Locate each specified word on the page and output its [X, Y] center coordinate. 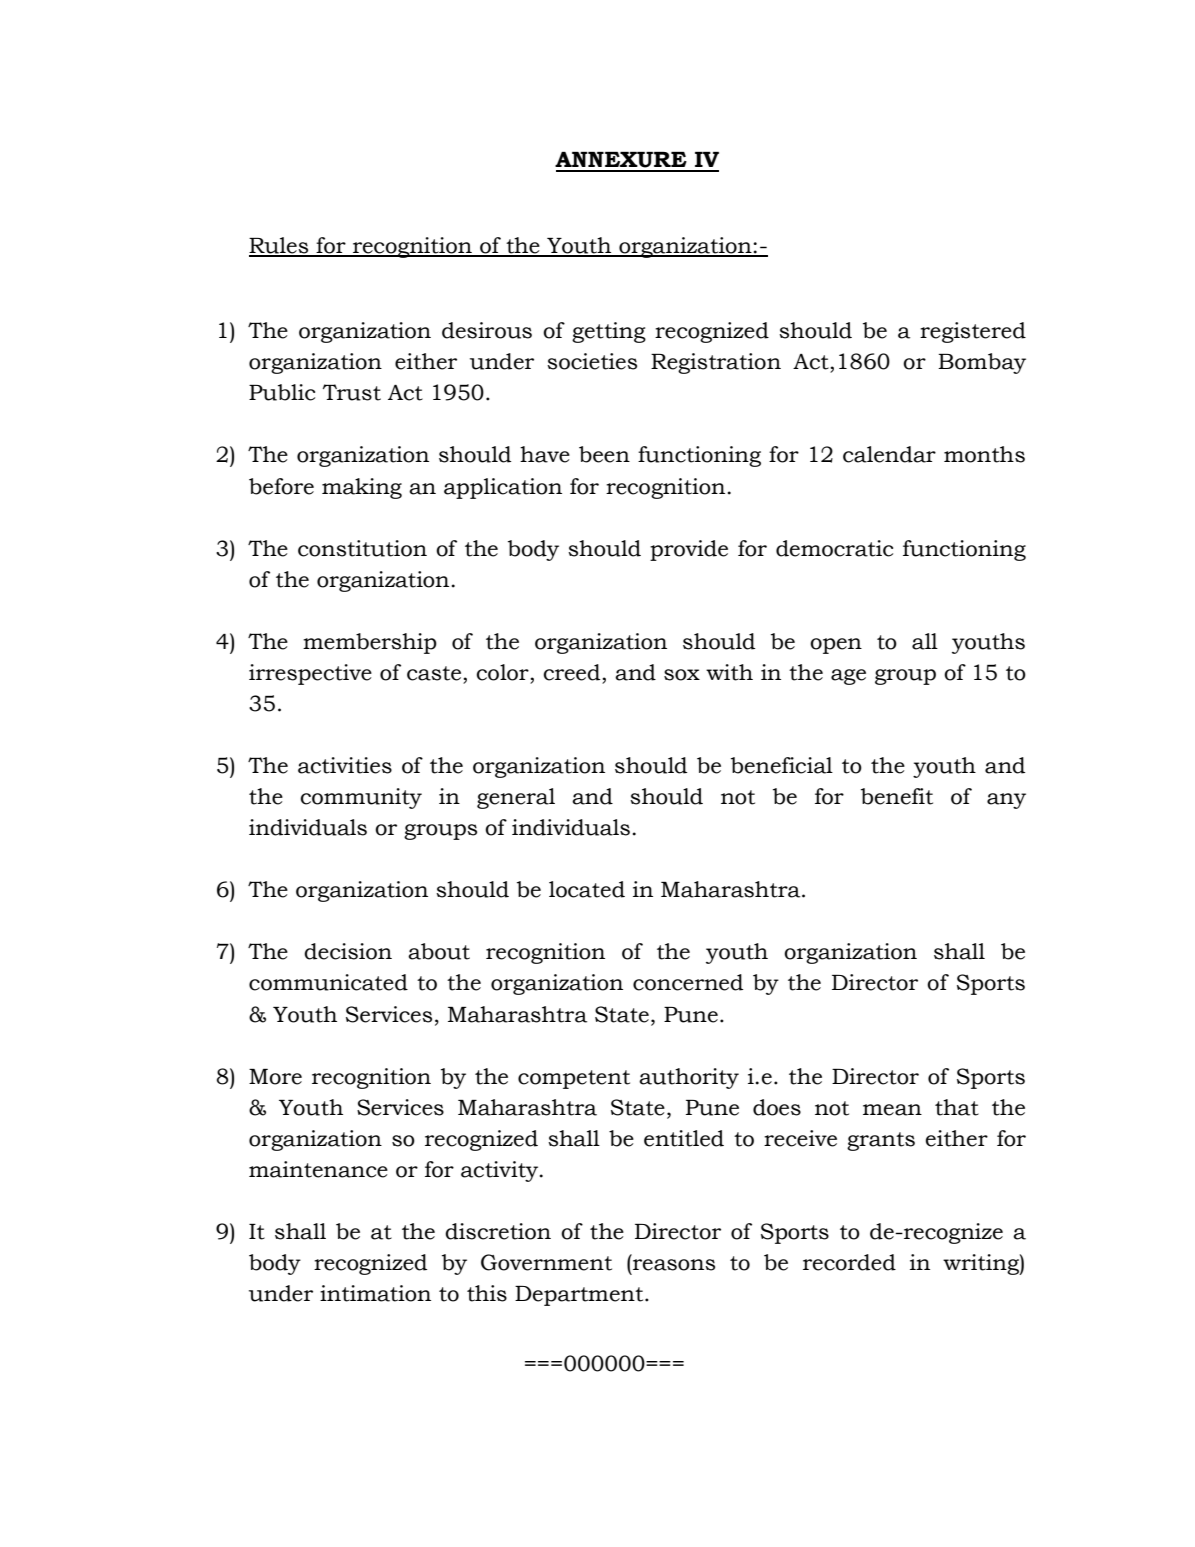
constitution [362, 548]
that [957, 1107]
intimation [375, 1293]
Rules [280, 246]
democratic [834, 548]
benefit [897, 796]
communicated [328, 982]
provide [689, 550]
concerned [688, 982]
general [516, 798]
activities [345, 765]
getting [609, 332]
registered [973, 332]
